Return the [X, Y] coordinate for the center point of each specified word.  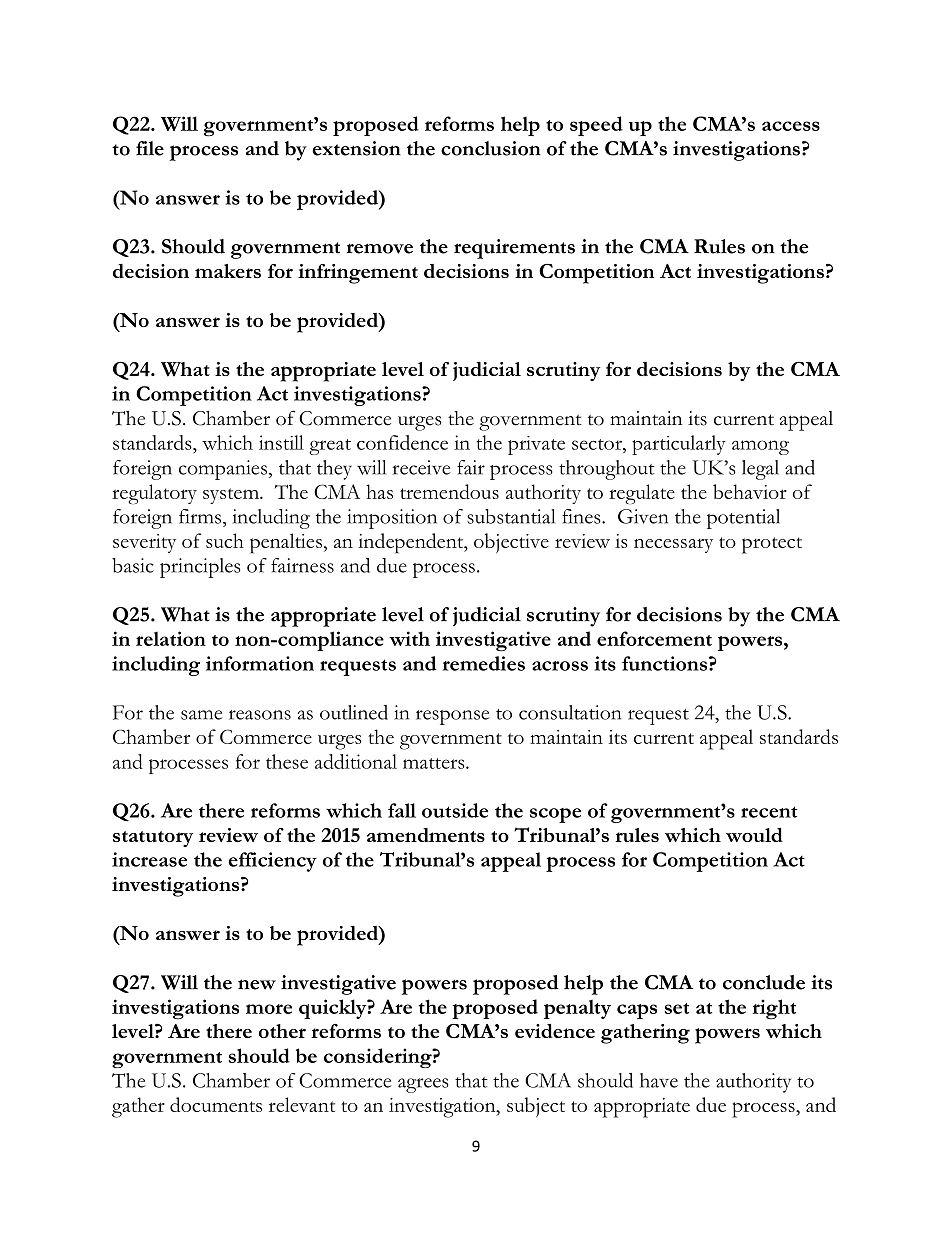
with [409, 638]
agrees [423, 1085]
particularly [679, 445]
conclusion [491, 148]
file [150, 148]
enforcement [654, 638]
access [791, 126]
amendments [426, 835]
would [754, 835]
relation [171, 638]
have [659, 1080]
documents [216, 1104]
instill [281, 442]
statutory [153, 839]
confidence [402, 442]
